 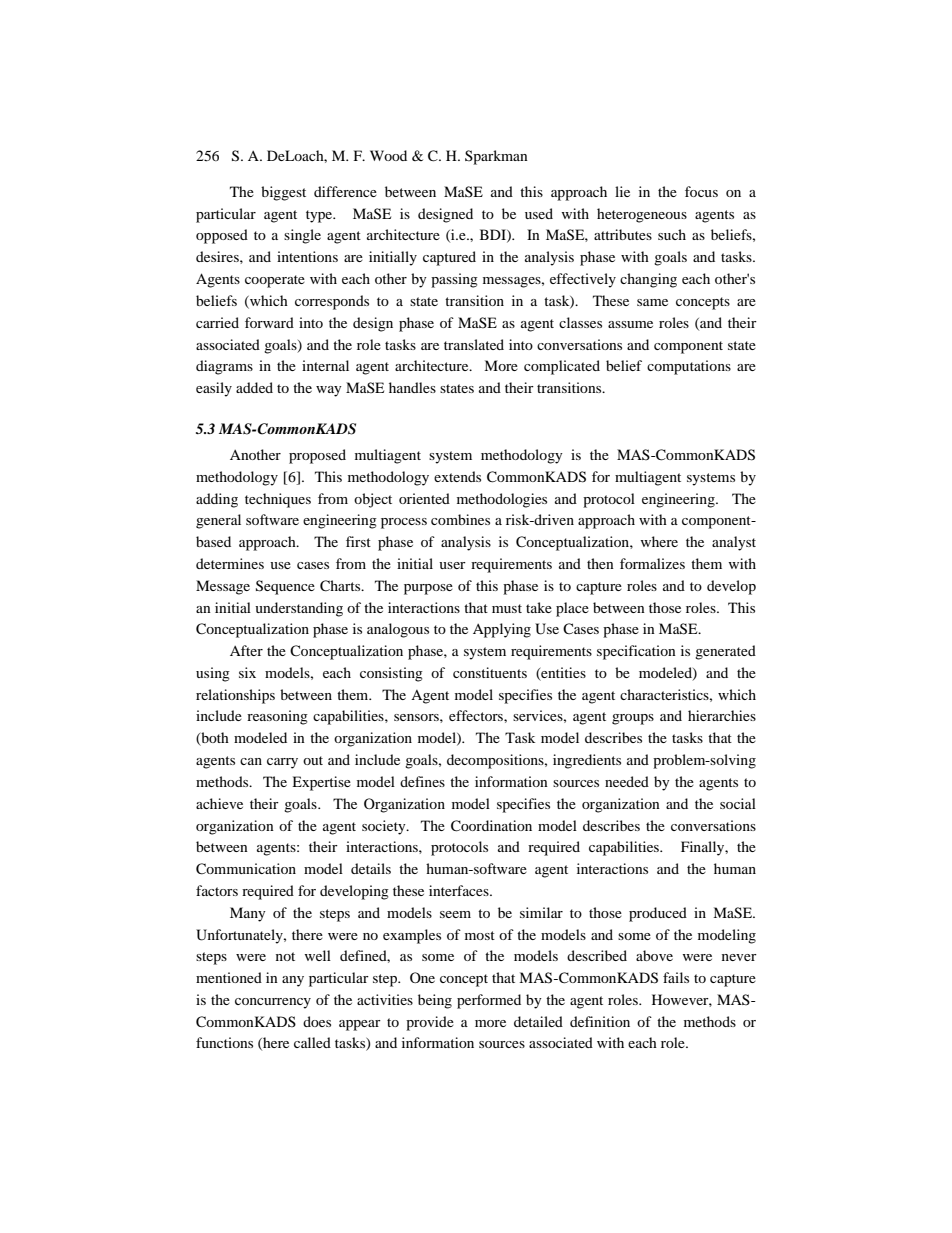 What do you see at coordinates (701, 191) in the screenshot?
I see `focus` at bounding box center [701, 191].
